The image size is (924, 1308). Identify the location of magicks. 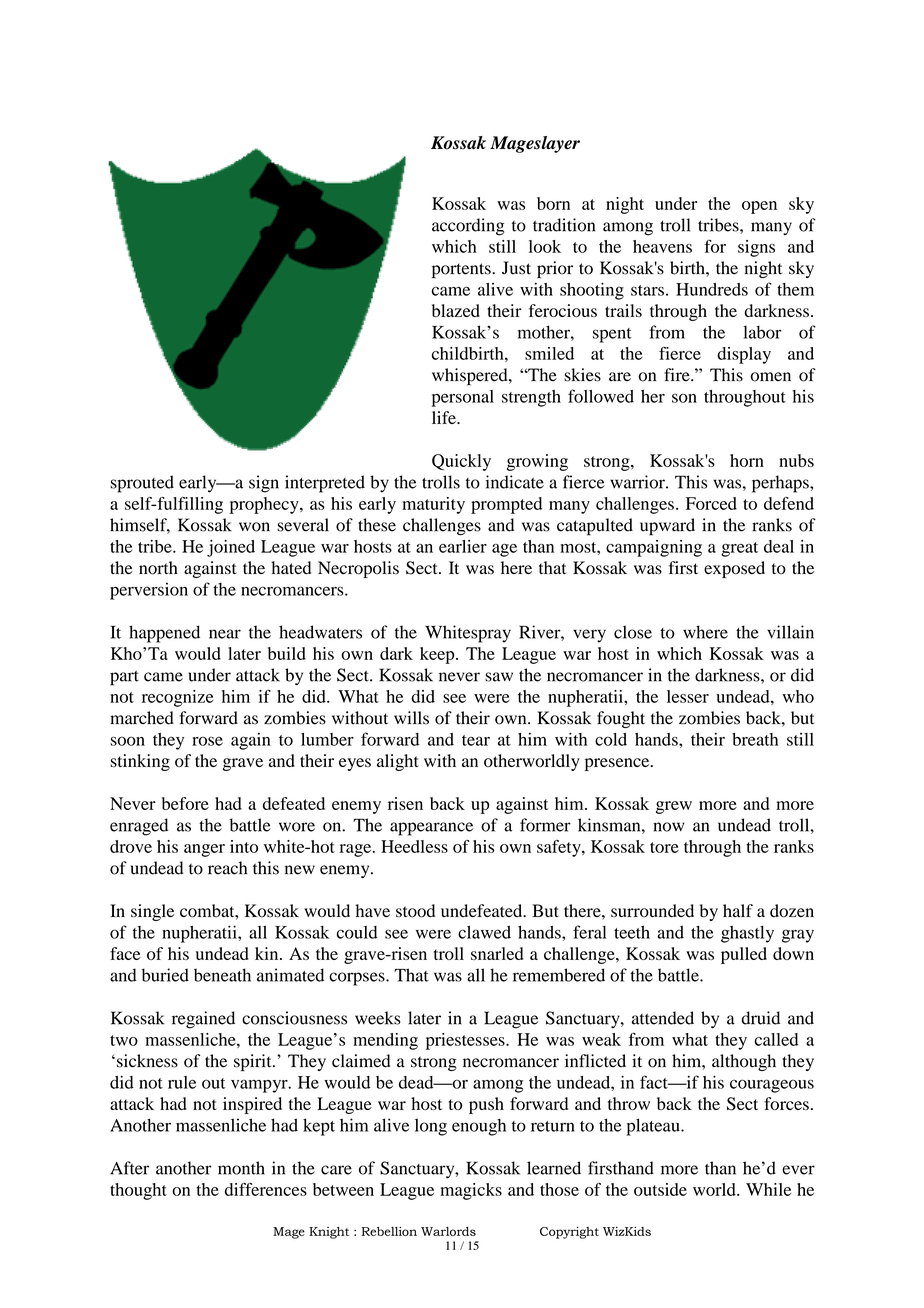
(471, 1191).
